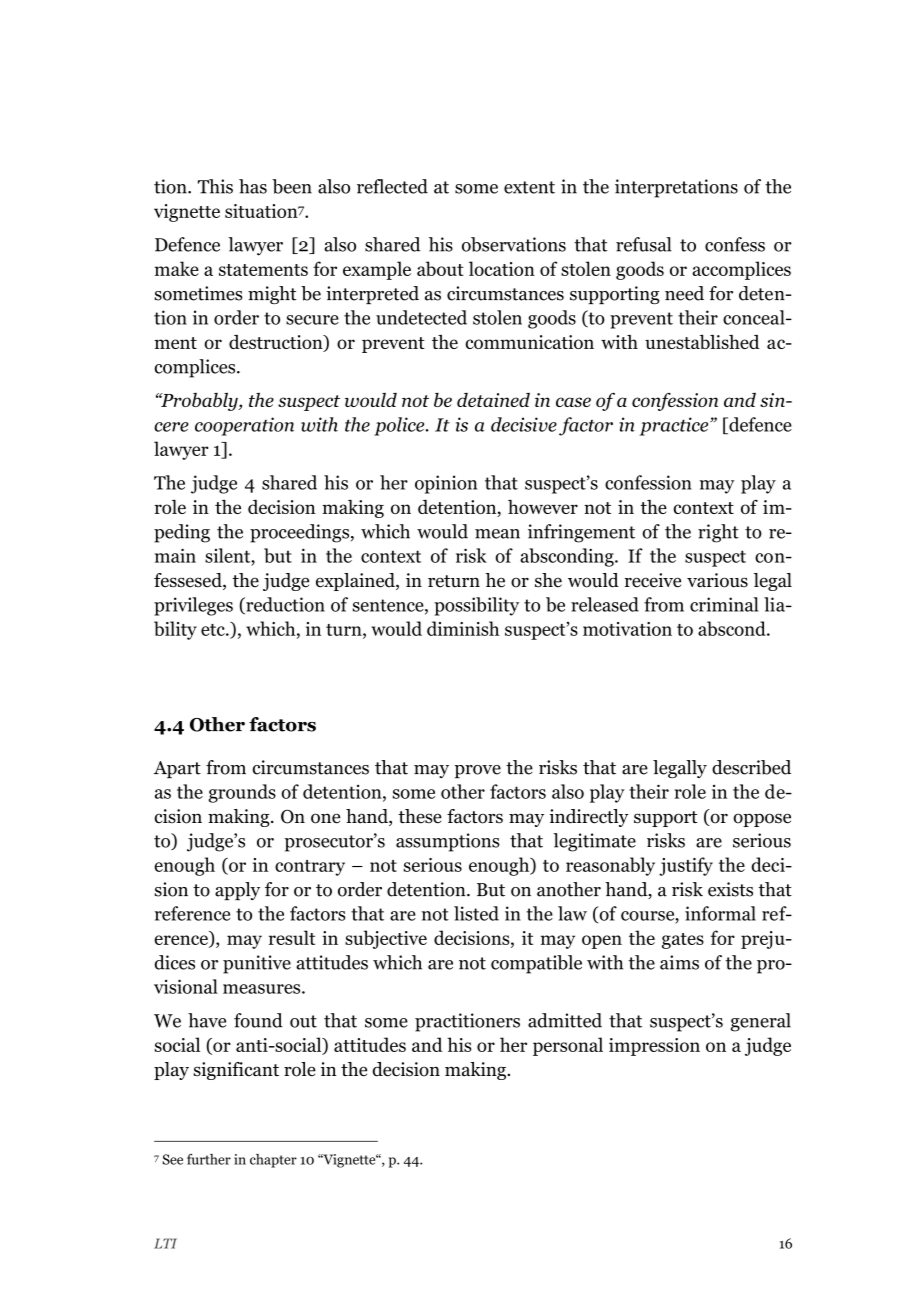 The width and height of the screenshot is (924, 1309). Describe the element at coordinates (177, 769) in the screenshot. I see `Apart` at that location.
